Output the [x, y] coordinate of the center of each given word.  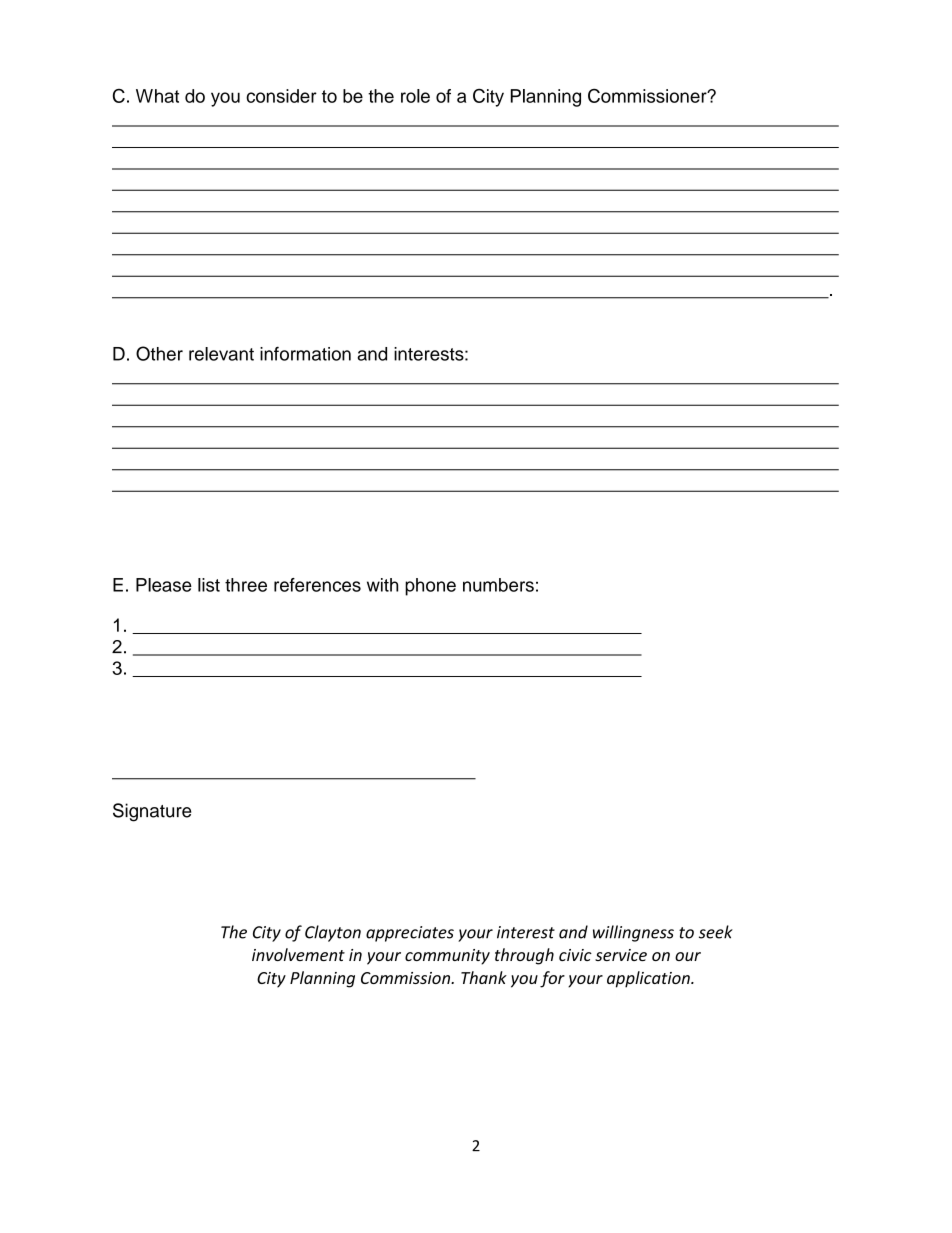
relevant [221, 354]
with [382, 585]
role [415, 96]
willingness [633, 933]
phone [430, 587]
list [209, 585]
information [305, 353]
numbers [498, 585]
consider [281, 96]
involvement [298, 954]
